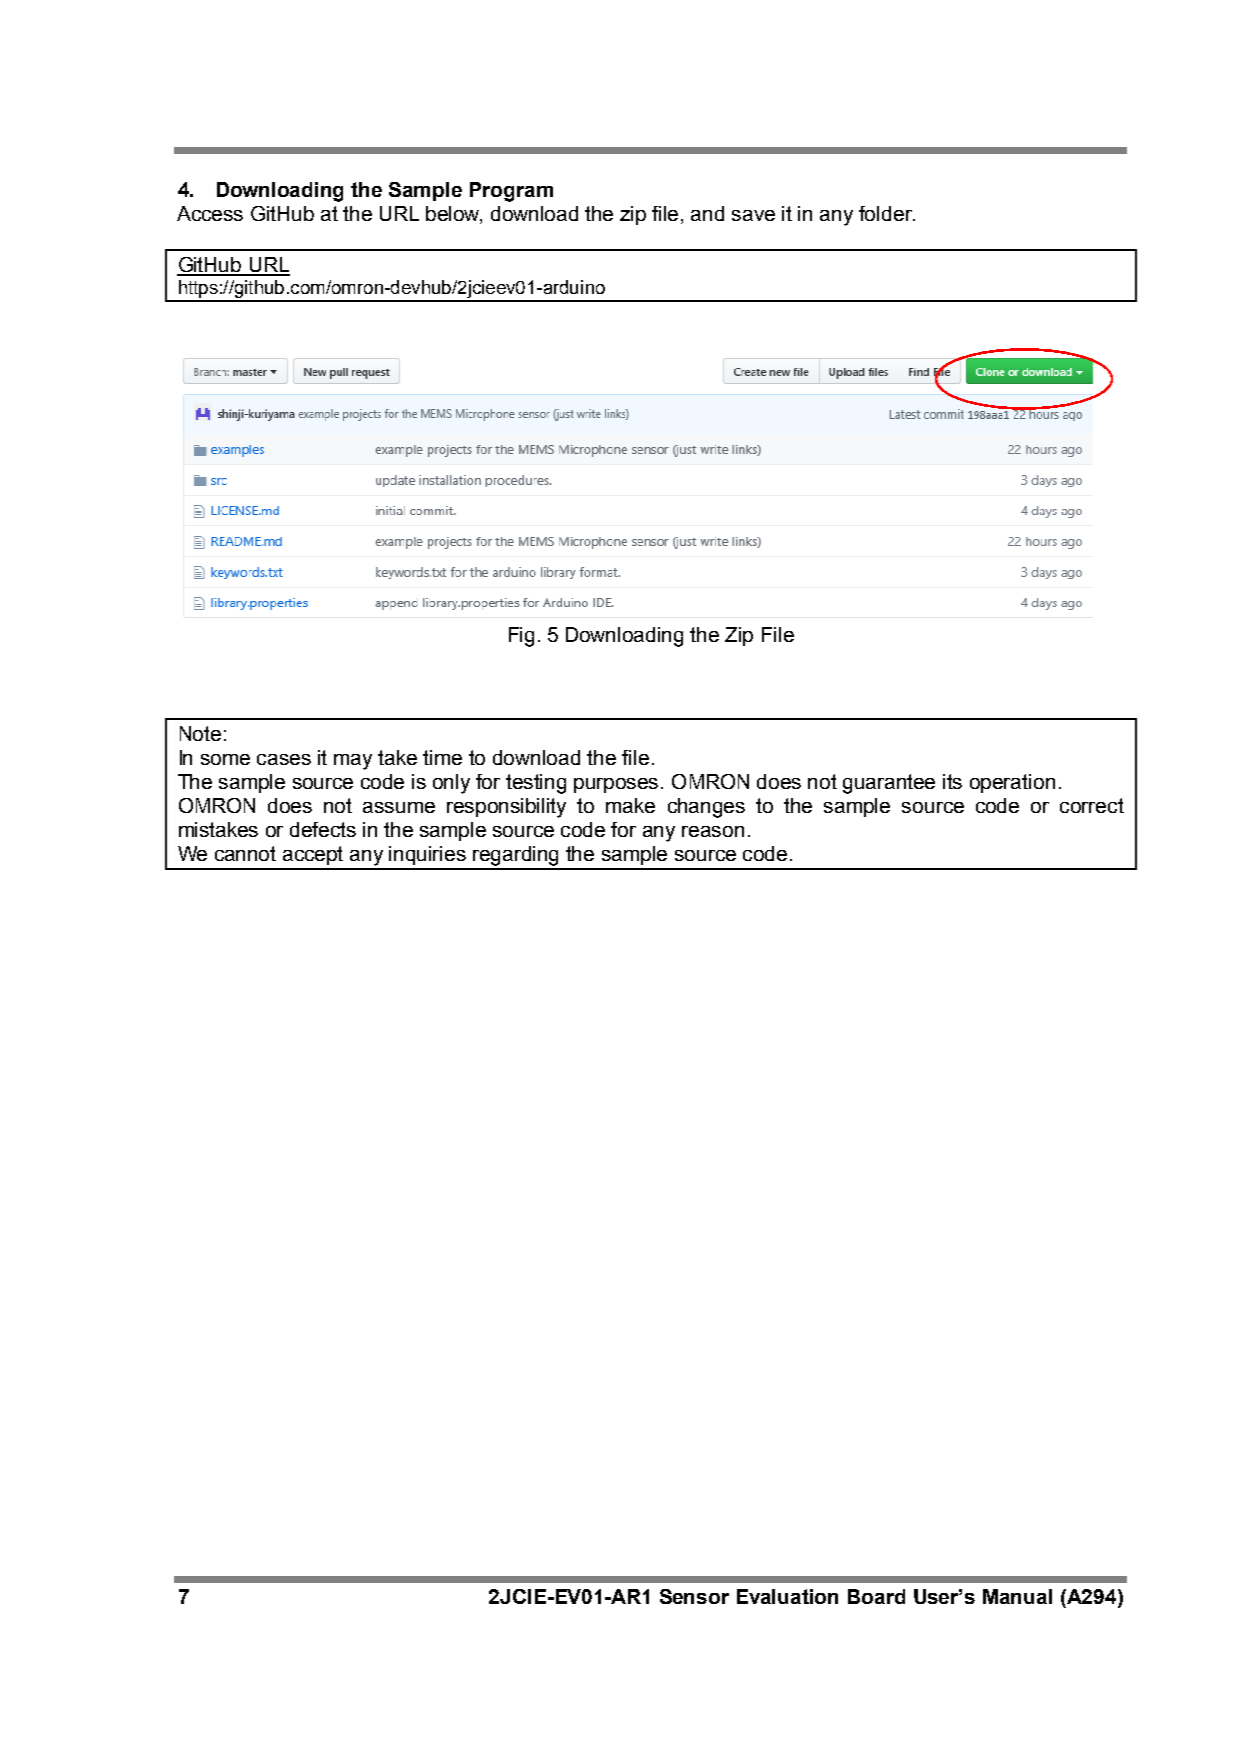  Describe the element at coordinates (887, 213) in the screenshot. I see `folder` at that location.
